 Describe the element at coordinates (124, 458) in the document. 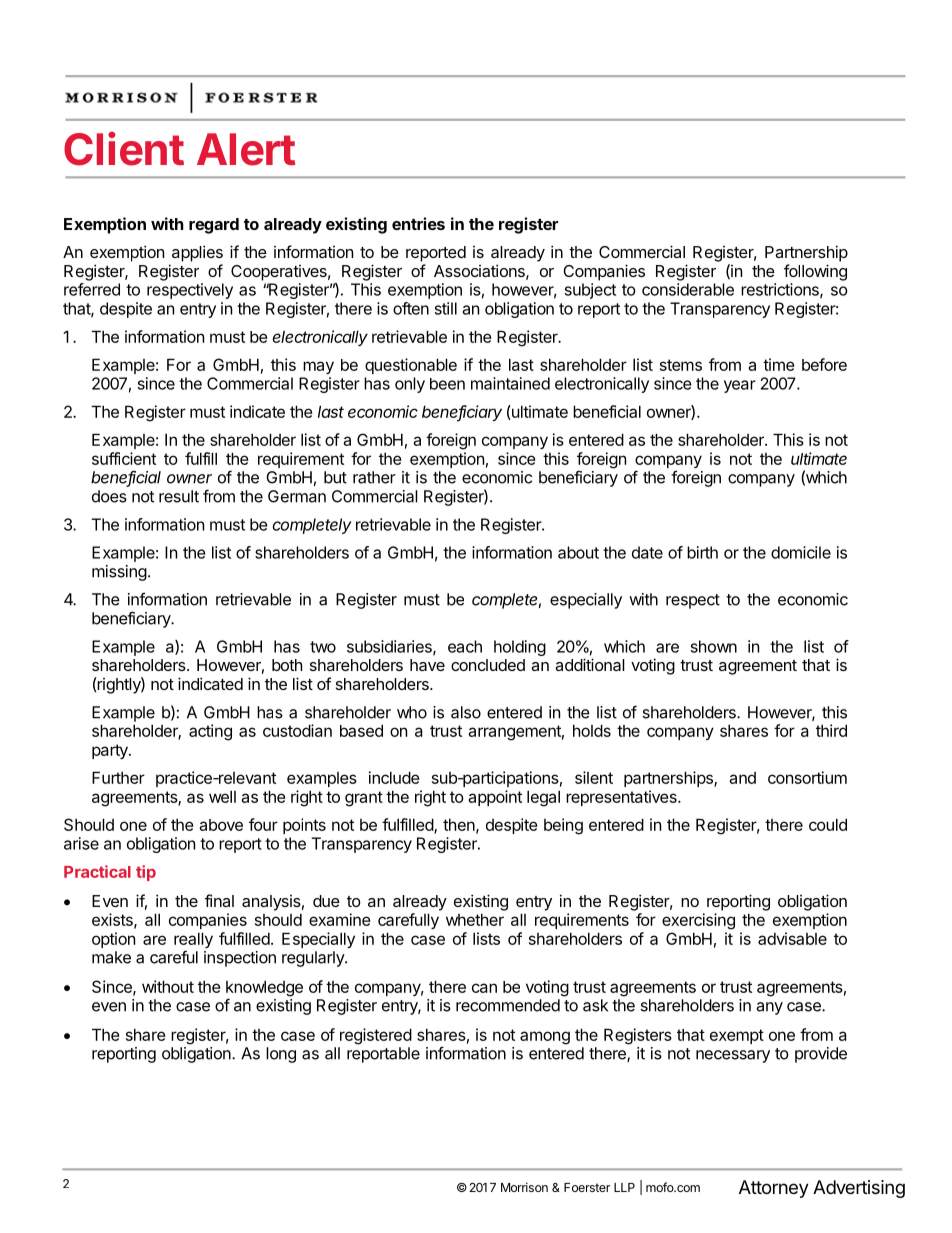

I see `sufficient` at that location.
